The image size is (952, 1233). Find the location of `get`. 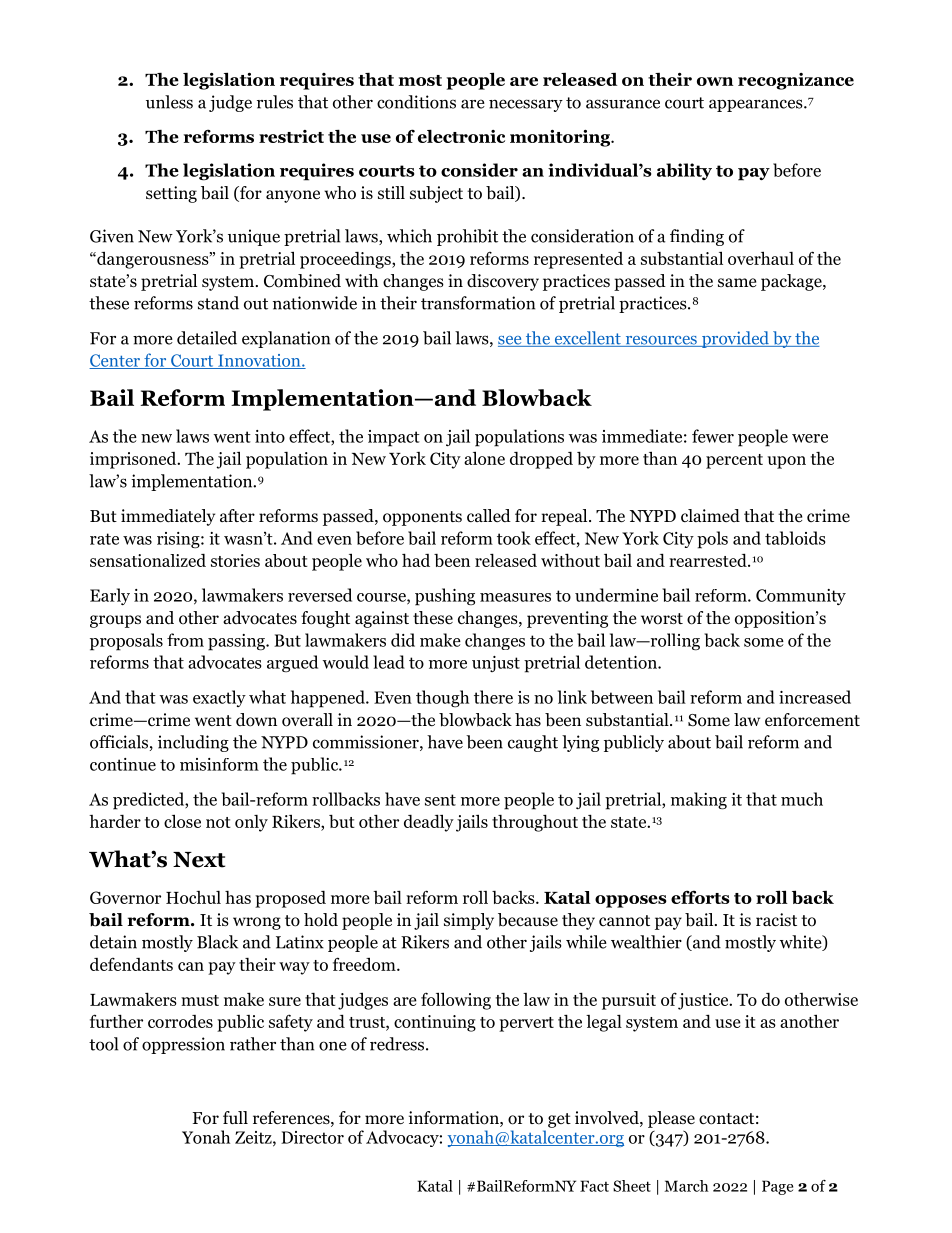

get is located at coordinates (559, 1120).
